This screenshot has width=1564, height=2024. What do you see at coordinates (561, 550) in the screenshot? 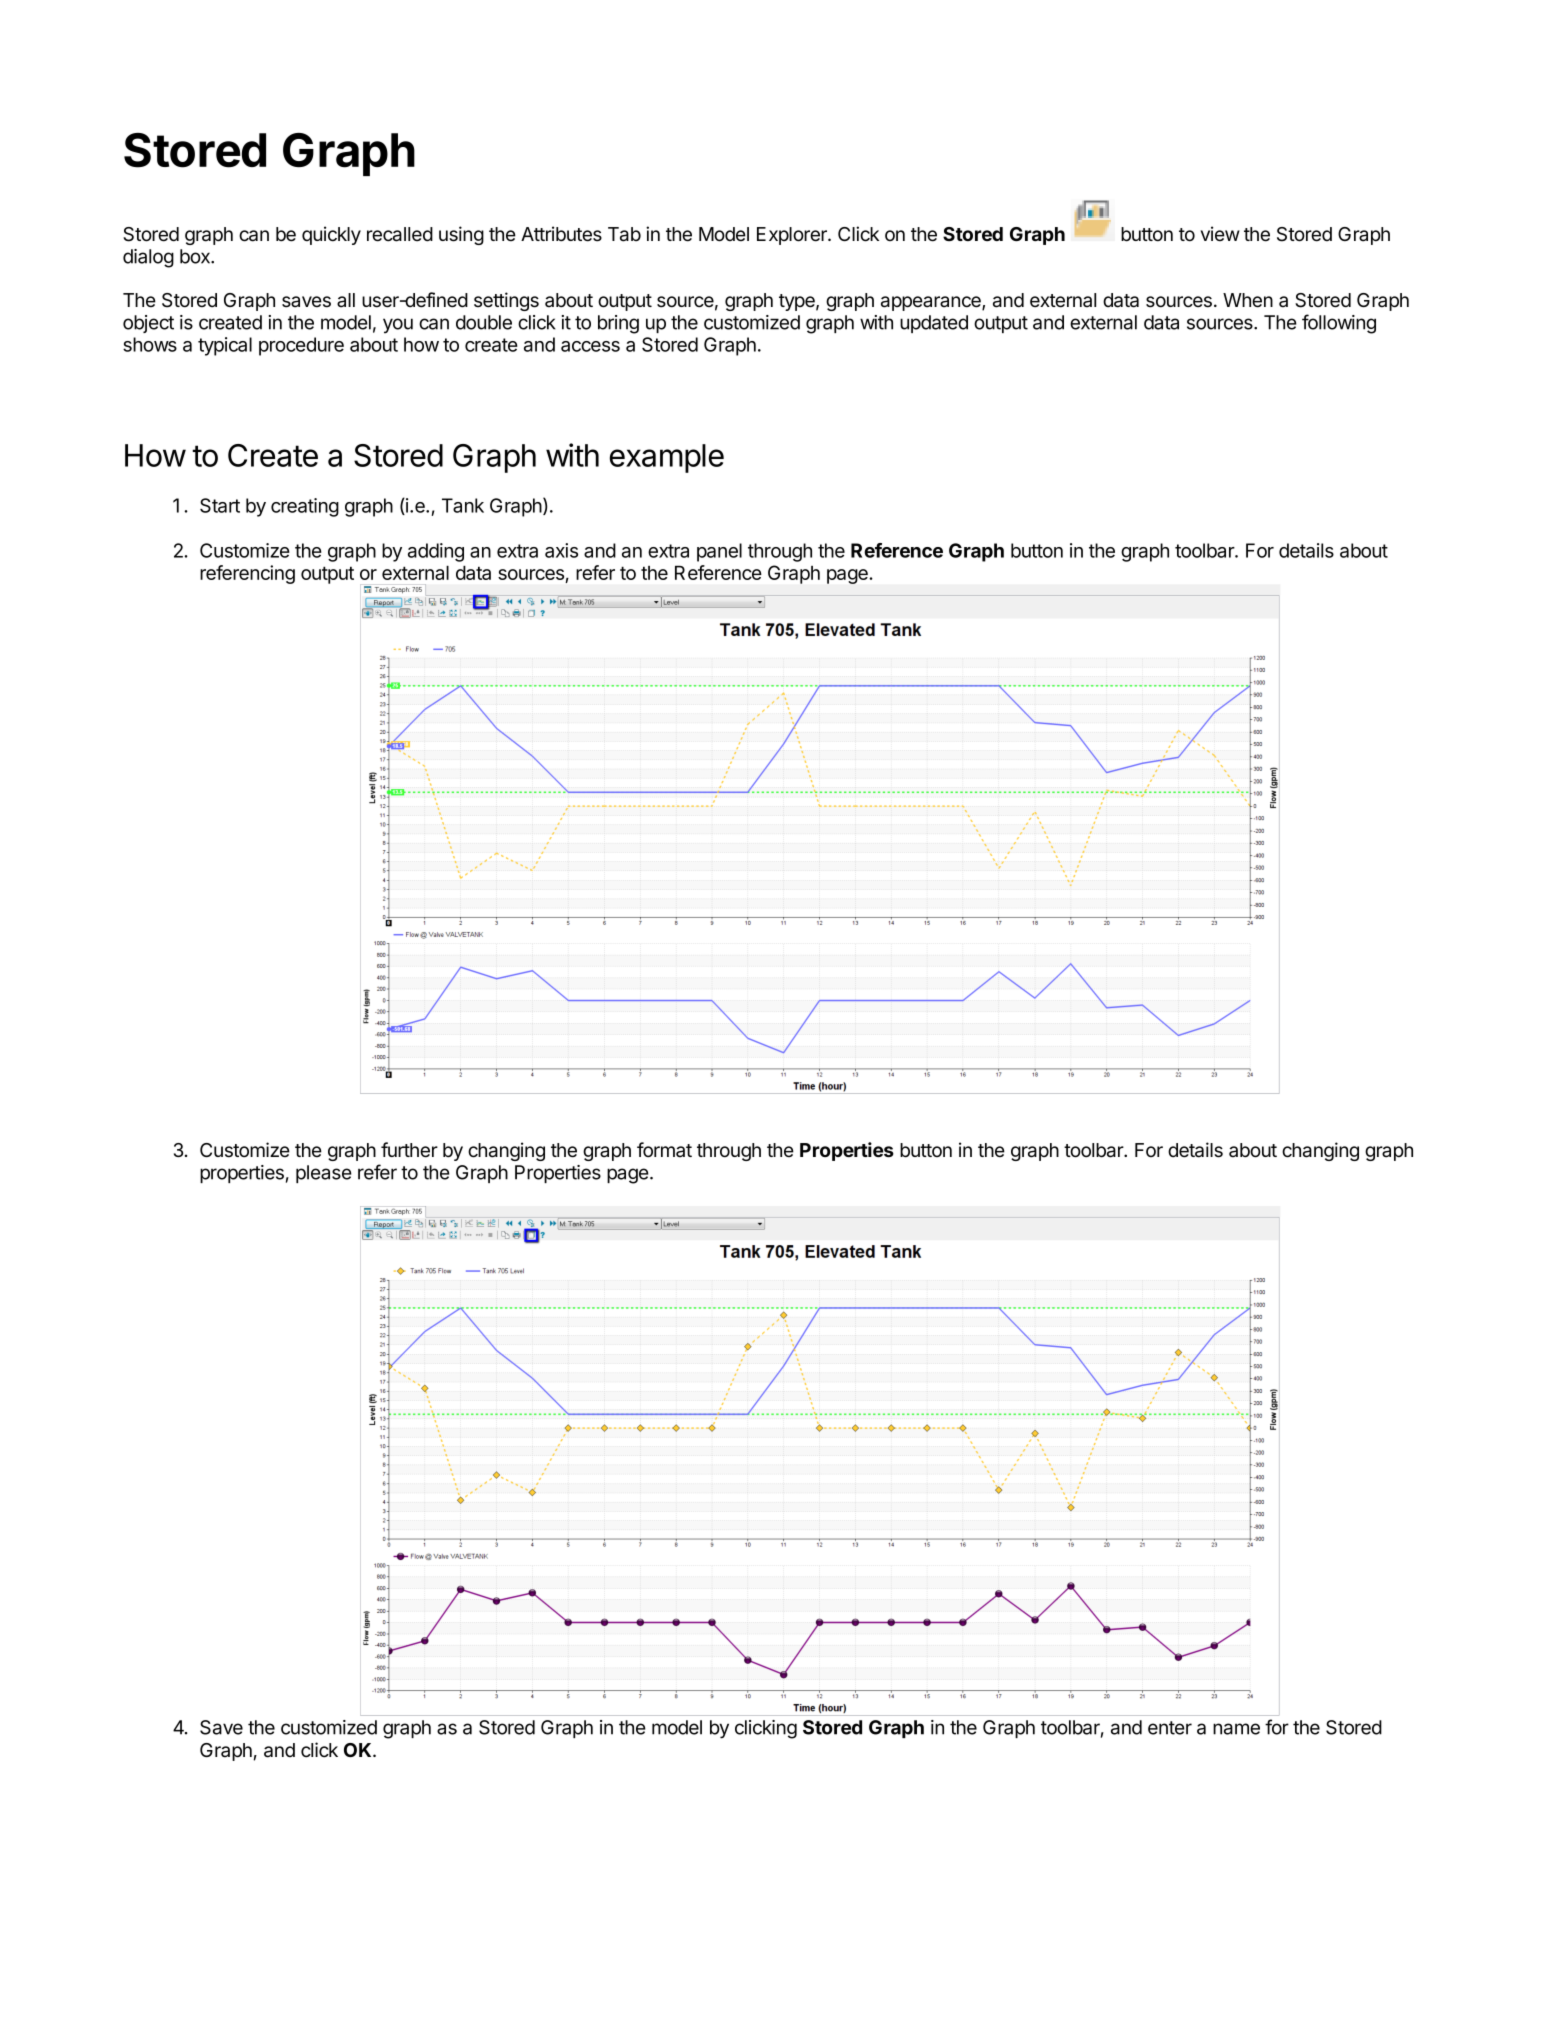
I see `axis` at bounding box center [561, 550].
